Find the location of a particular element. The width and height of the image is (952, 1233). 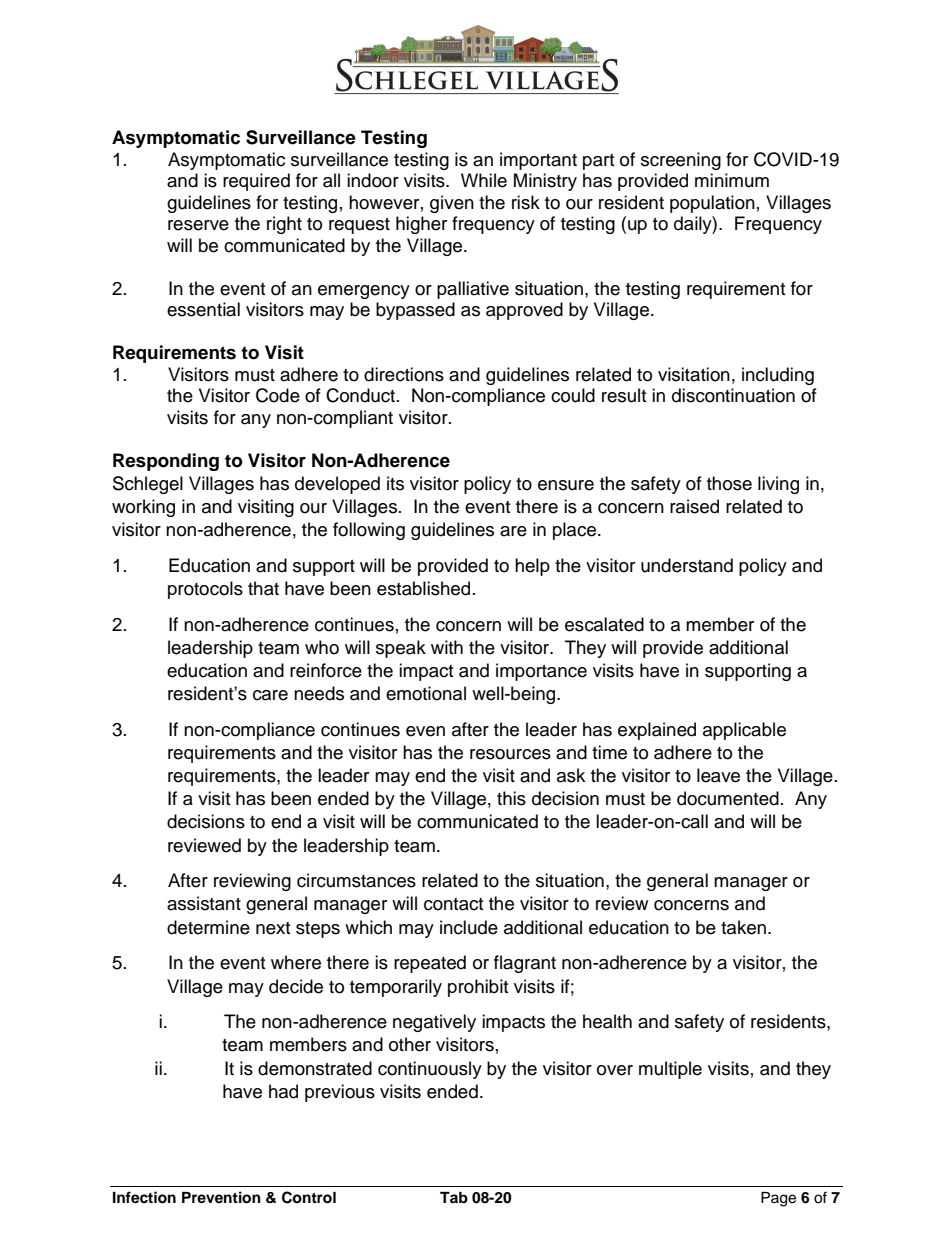

continuously is located at coordinates (430, 1070).
